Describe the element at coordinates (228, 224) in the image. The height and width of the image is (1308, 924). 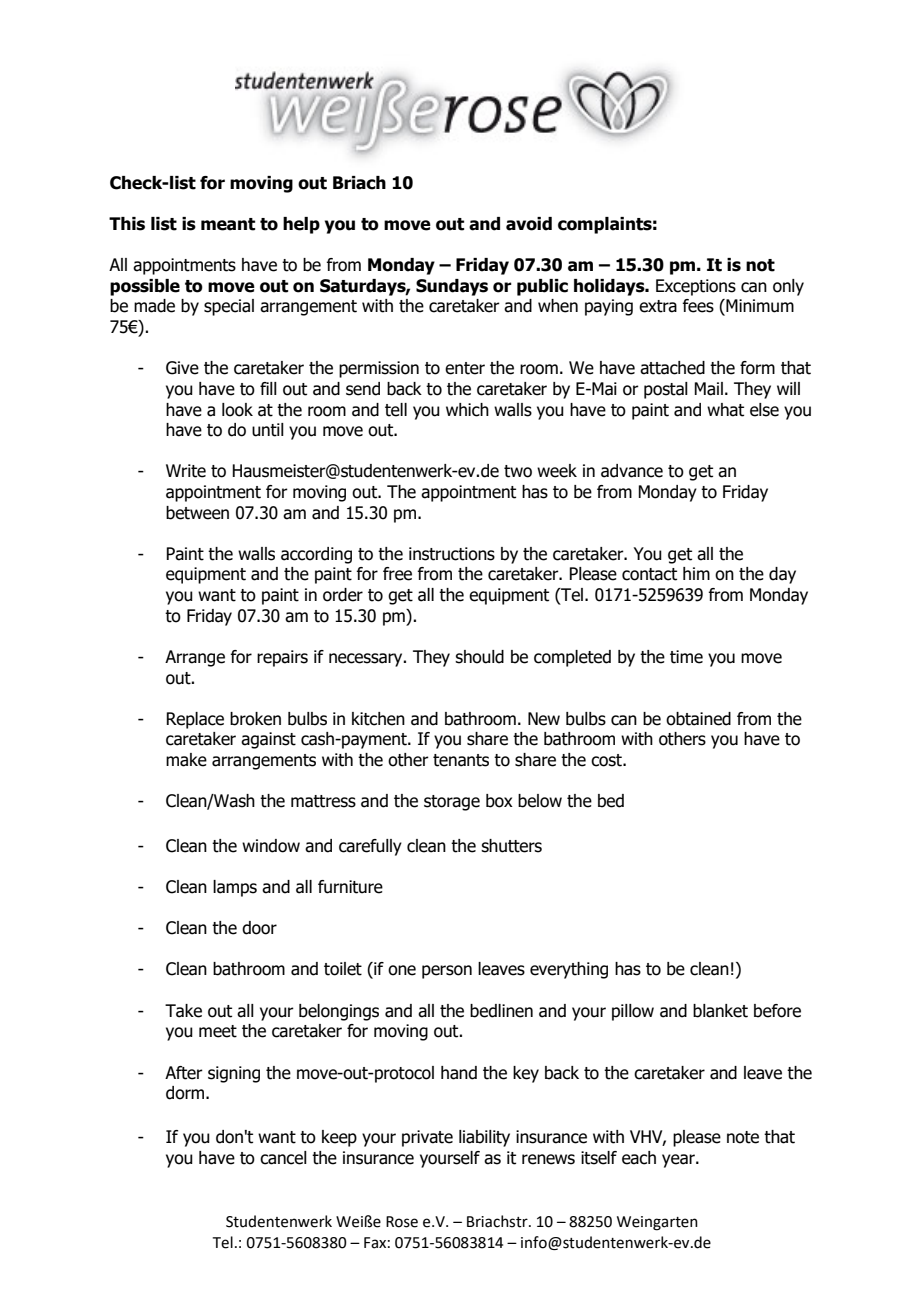
I see `meant` at that location.
